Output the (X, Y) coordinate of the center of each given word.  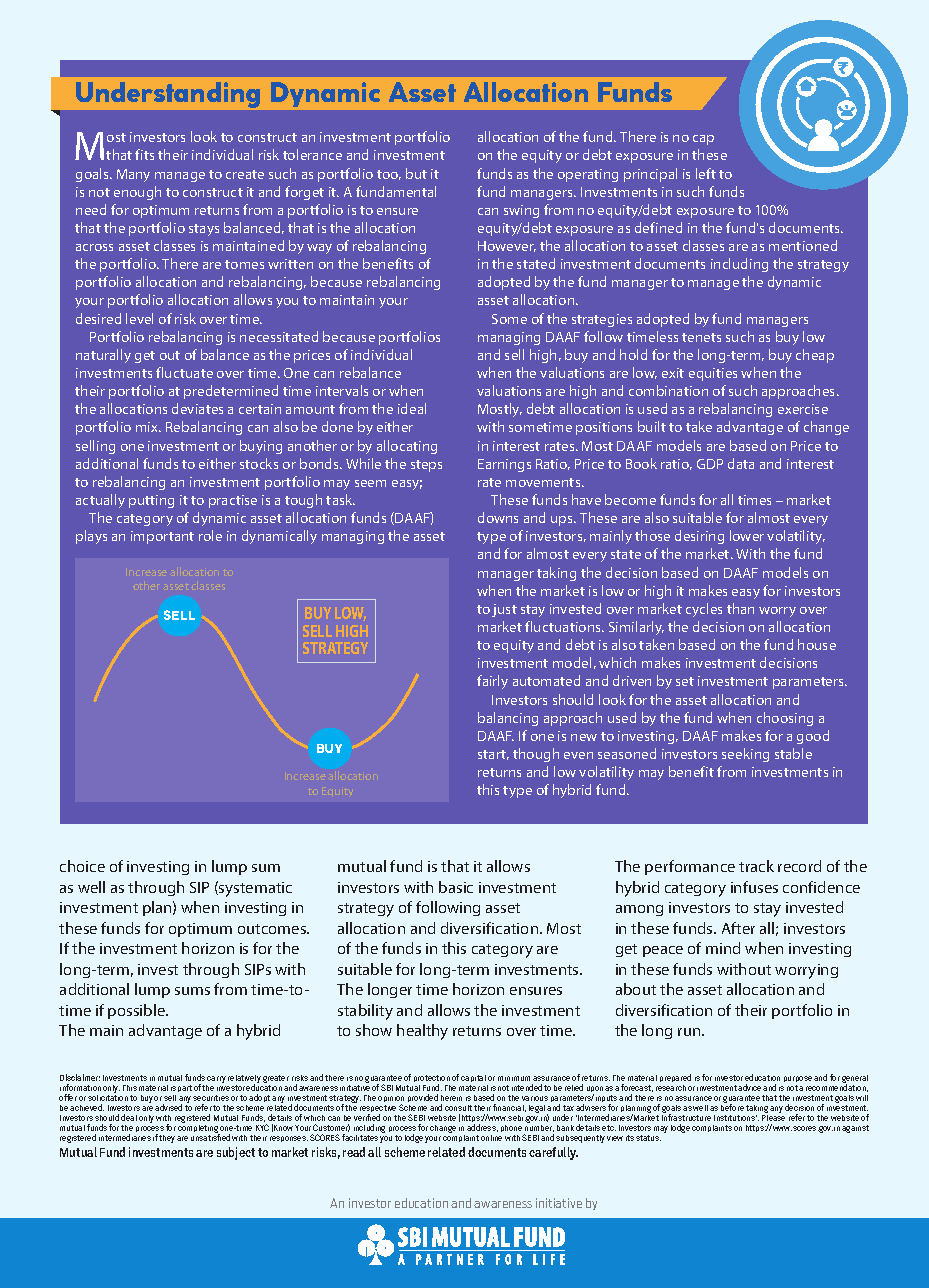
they (167, 1139)
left (706, 173)
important (162, 537)
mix (148, 427)
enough (137, 193)
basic (456, 887)
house (817, 644)
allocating (407, 447)
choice (82, 866)
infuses (754, 887)
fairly (492, 682)
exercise (803, 409)
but (416, 173)
